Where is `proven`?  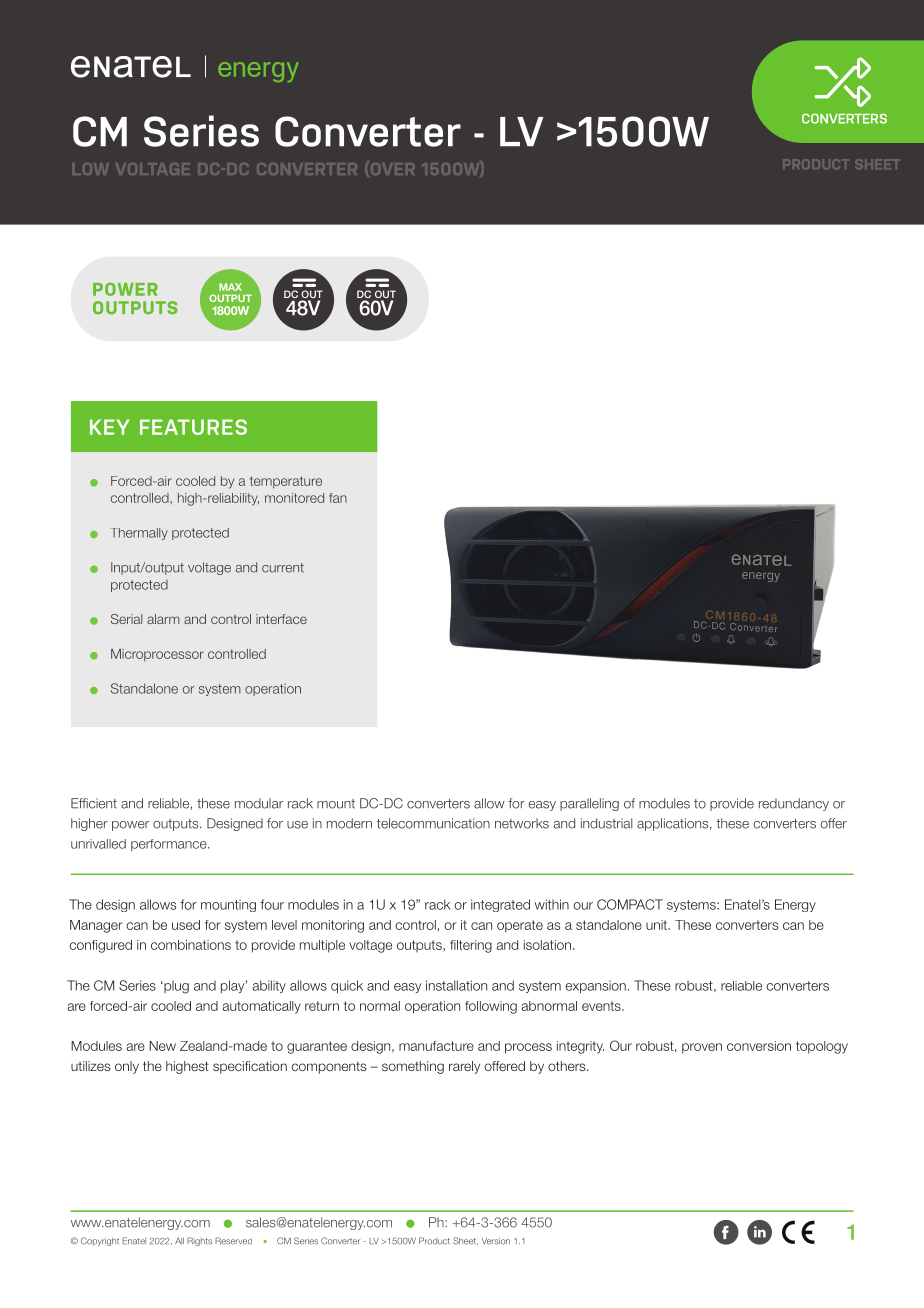 proven is located at coordinates (702, 1048).
